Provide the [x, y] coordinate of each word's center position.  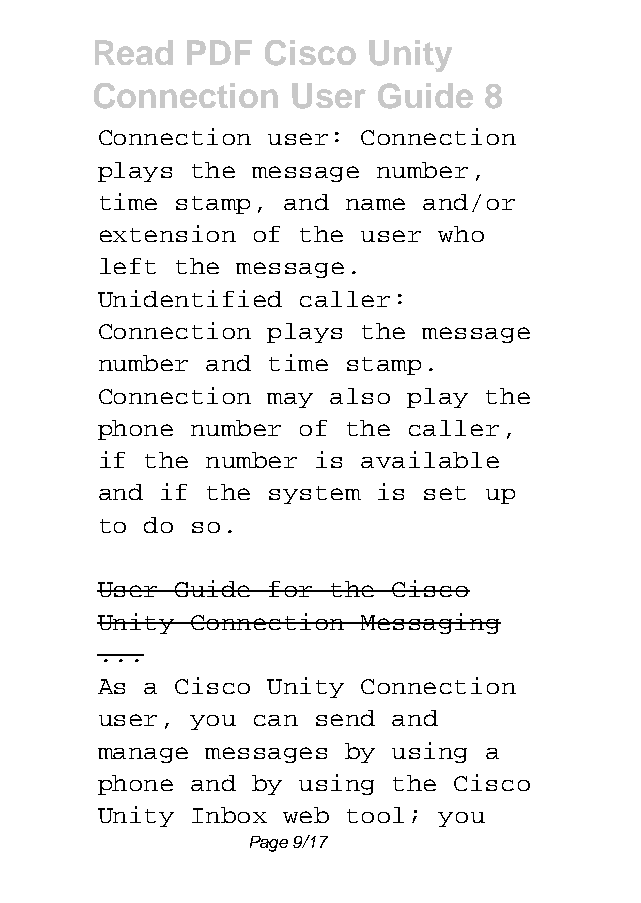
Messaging [430, 623]
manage [143, 755]
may [290, 400]
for [292, 589]
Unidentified [190, 298]
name [375, 204]
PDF [219, 52]
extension [168, 233]
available [430, 459]
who [461, 234]
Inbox [229, 815]
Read [134, 52]
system [315, 495]
